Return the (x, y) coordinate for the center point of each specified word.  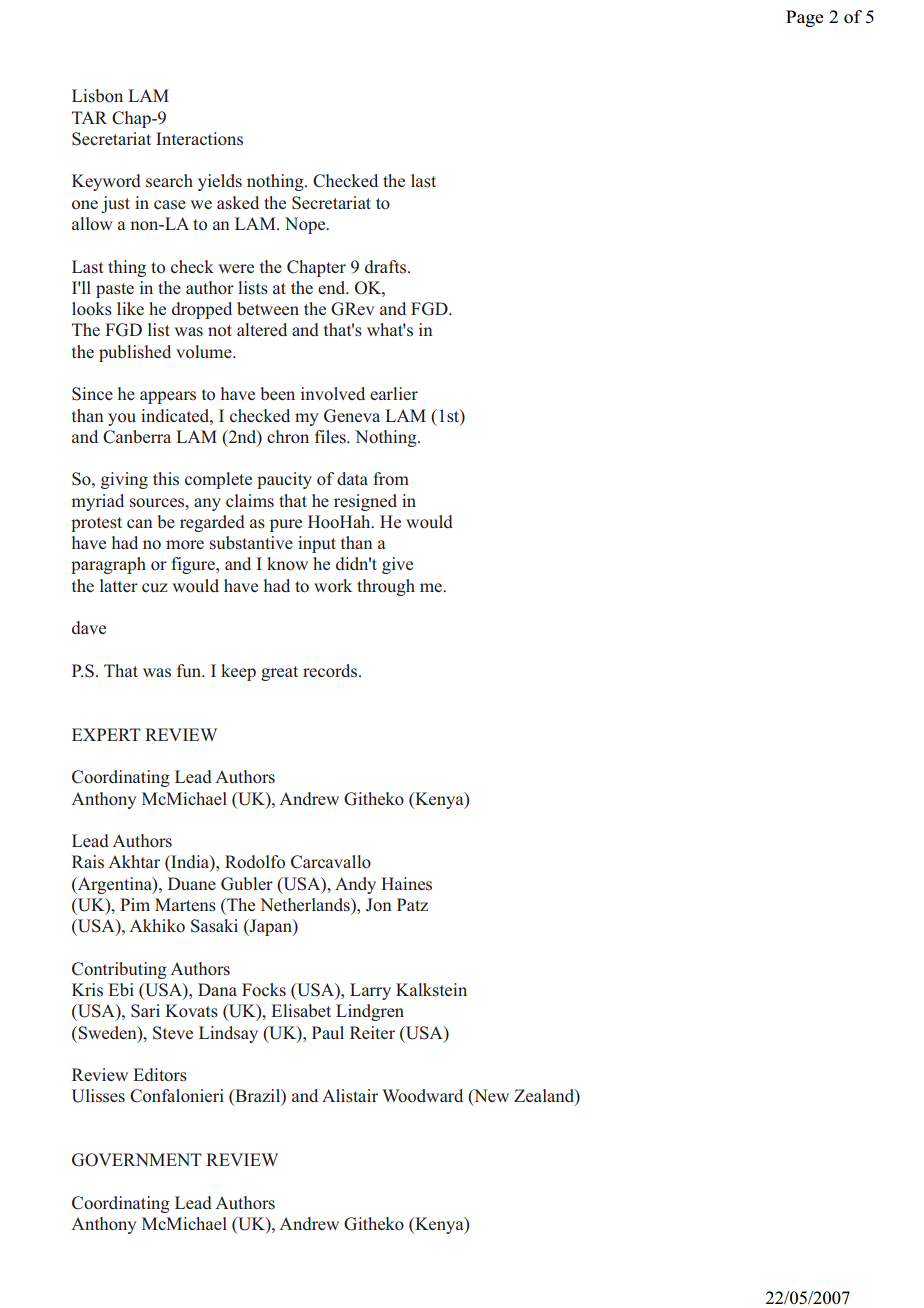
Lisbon (97, 96)
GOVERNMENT (137, 1160)
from (391, 479)
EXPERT (106, 734)
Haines (406, 883)
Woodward (422, 1096)
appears (168, 397)
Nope (306, 225)
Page (804, 18)
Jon (379, 905)
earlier (394, 393)
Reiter (372, 1032)
